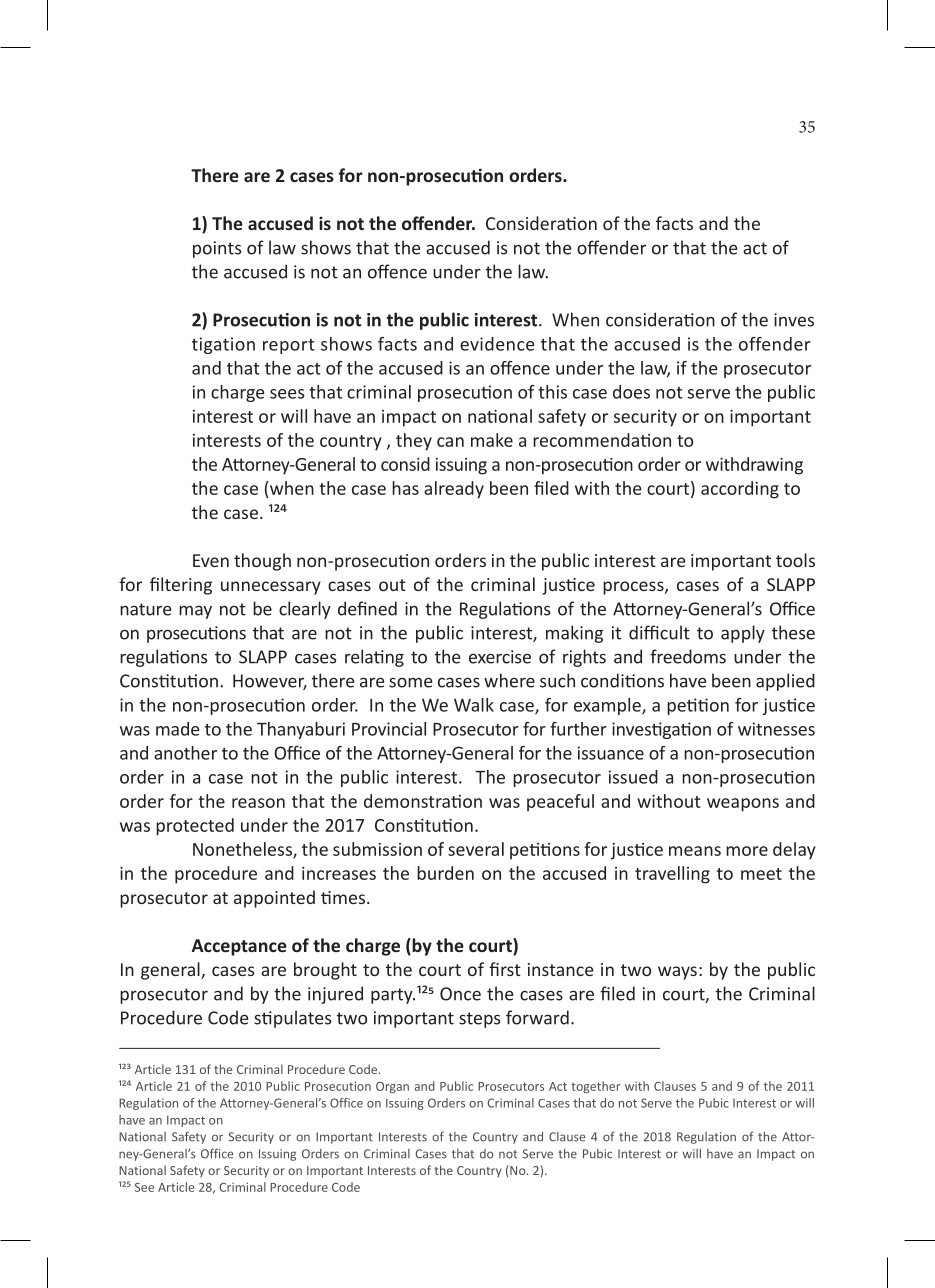 Image resolution: width=935 pixels, height=1288 pixels. Describe the element at coordinates (423, 801) in the screenshot. I see `demonstration` at that location.
